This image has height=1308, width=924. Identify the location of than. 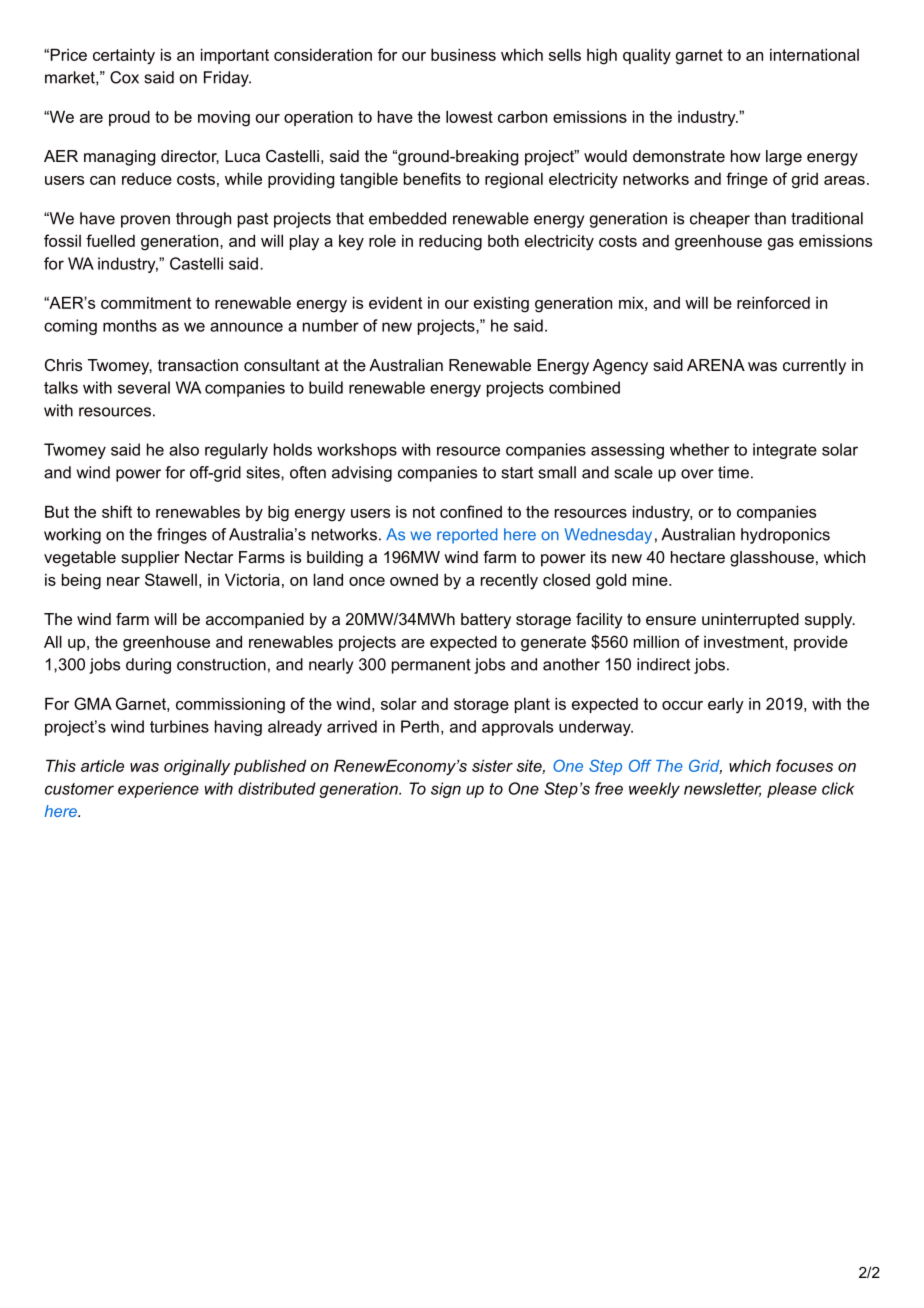
(770, 218).
